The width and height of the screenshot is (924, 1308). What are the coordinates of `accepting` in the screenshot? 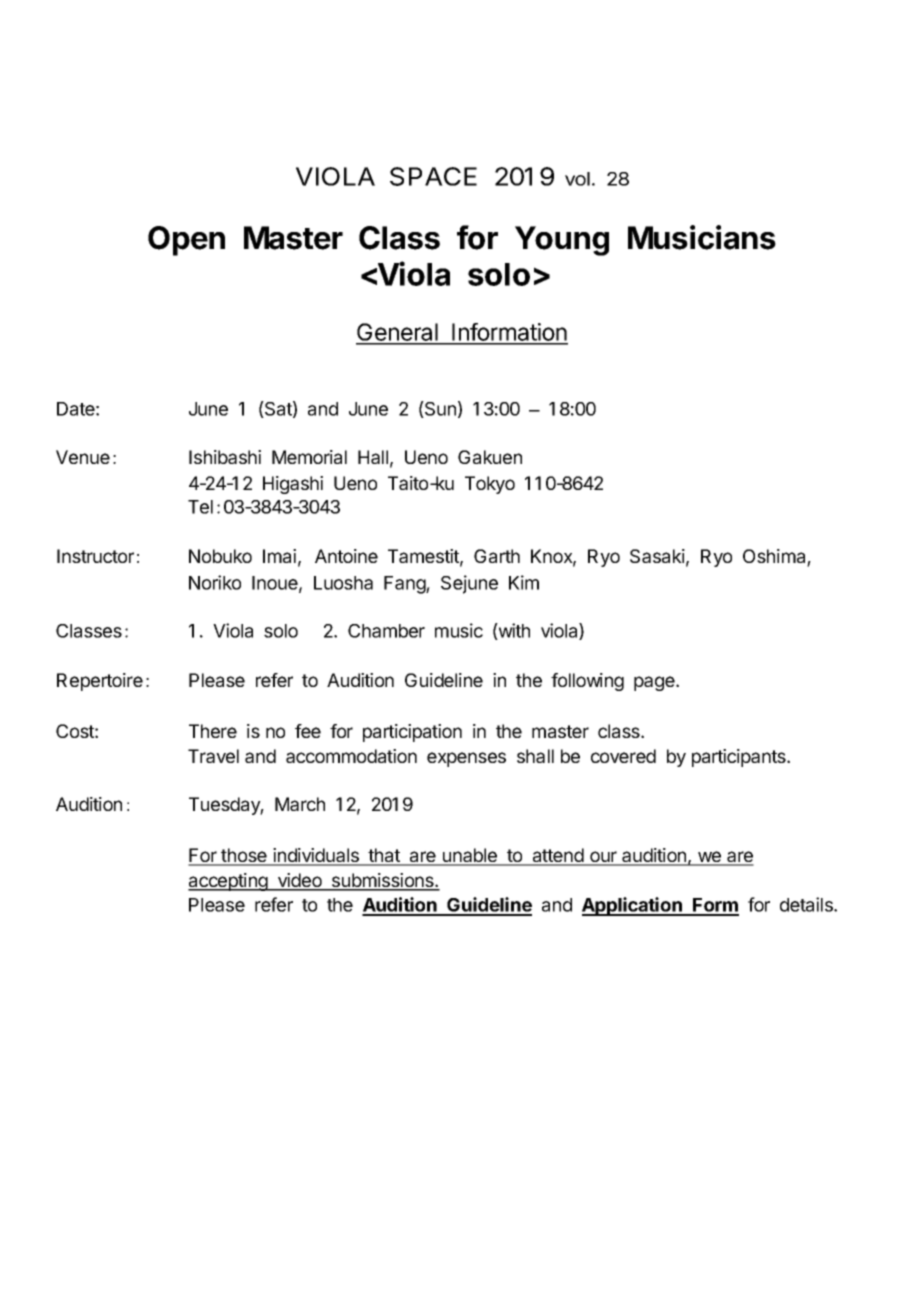 It's located at (229, 882).
